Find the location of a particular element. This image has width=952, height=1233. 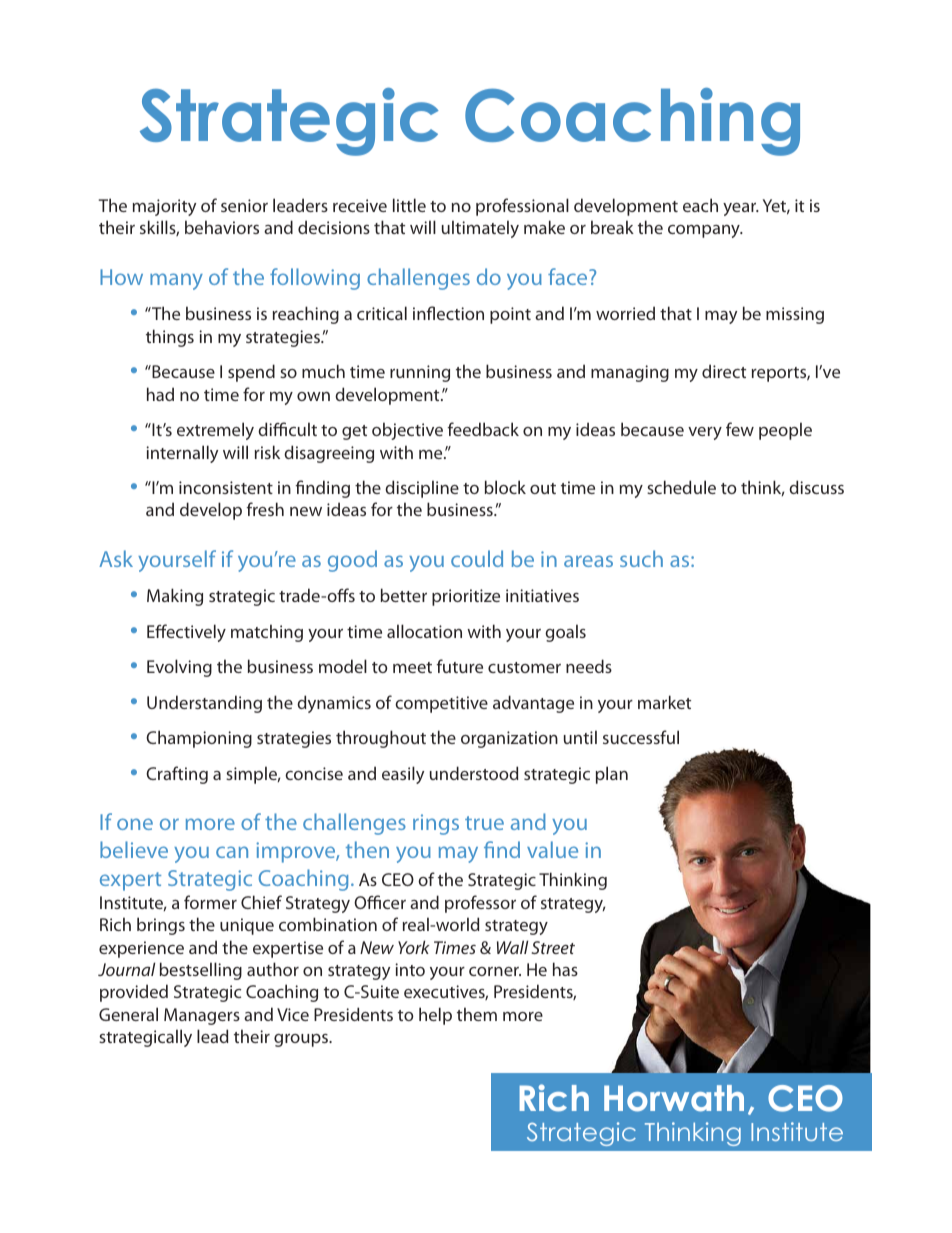

Managers is located at coordinates (202, 1016).
